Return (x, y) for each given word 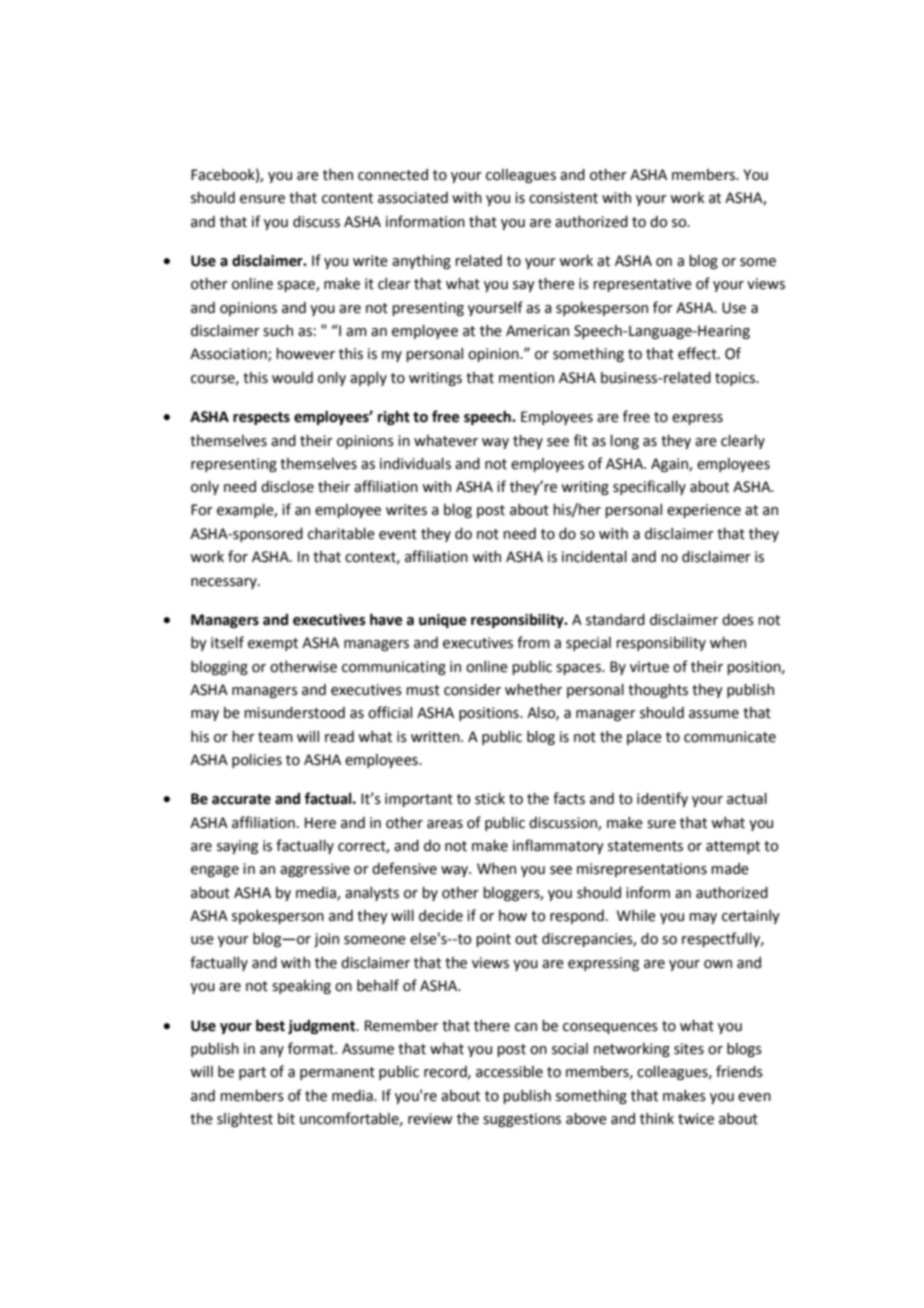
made (730, 869)
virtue (649, 667)
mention (526, 378)
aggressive (315, 870)
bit (286, 1119)
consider (472, 690)
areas (445, 824)
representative (642, 285)
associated (413, 198)
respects (261, 418)
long (624, 442)
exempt (273, 644)
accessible (509, 1072)
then (338, 175)
